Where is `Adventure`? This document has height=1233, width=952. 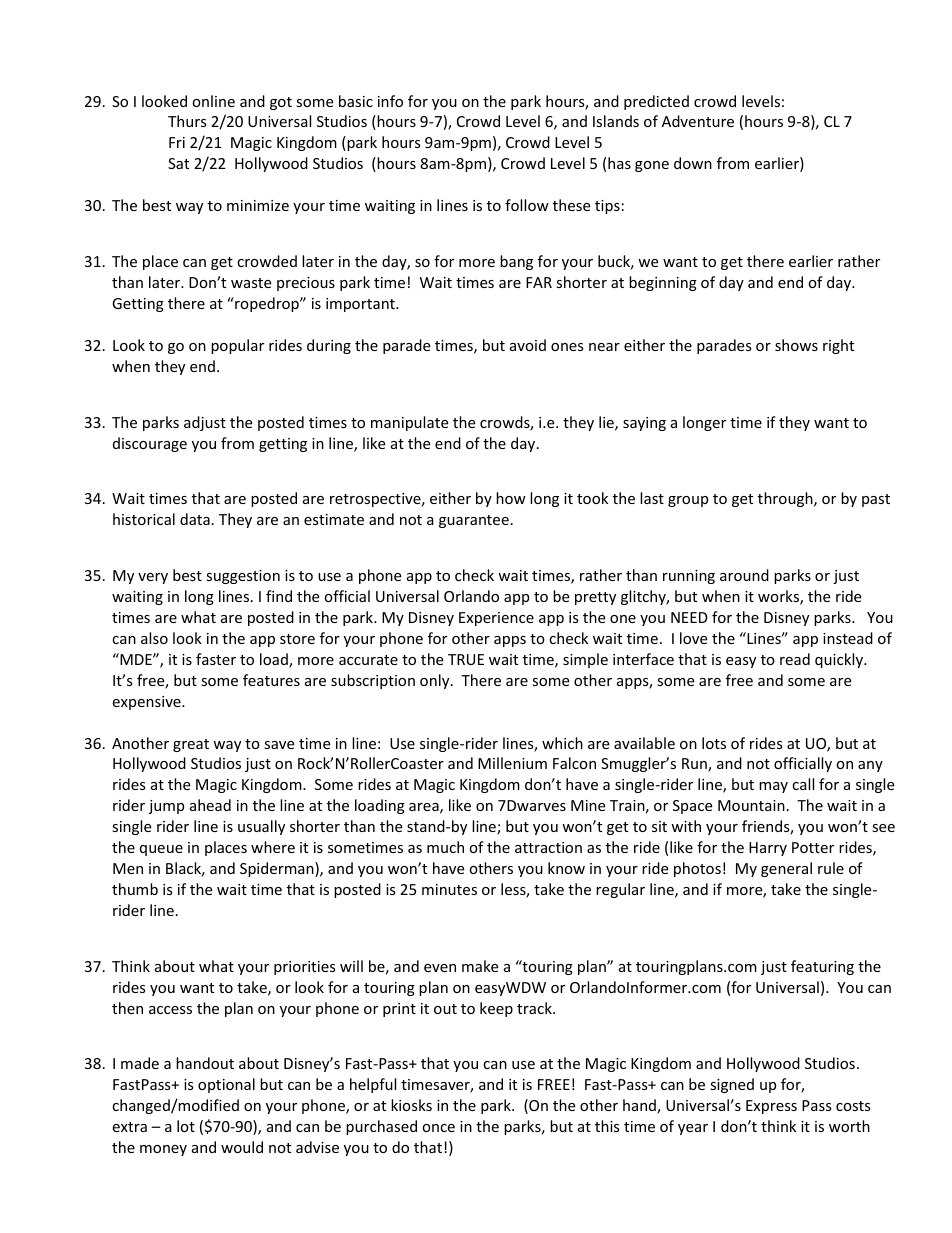 Adventure is located at coordinates (698, 121).
